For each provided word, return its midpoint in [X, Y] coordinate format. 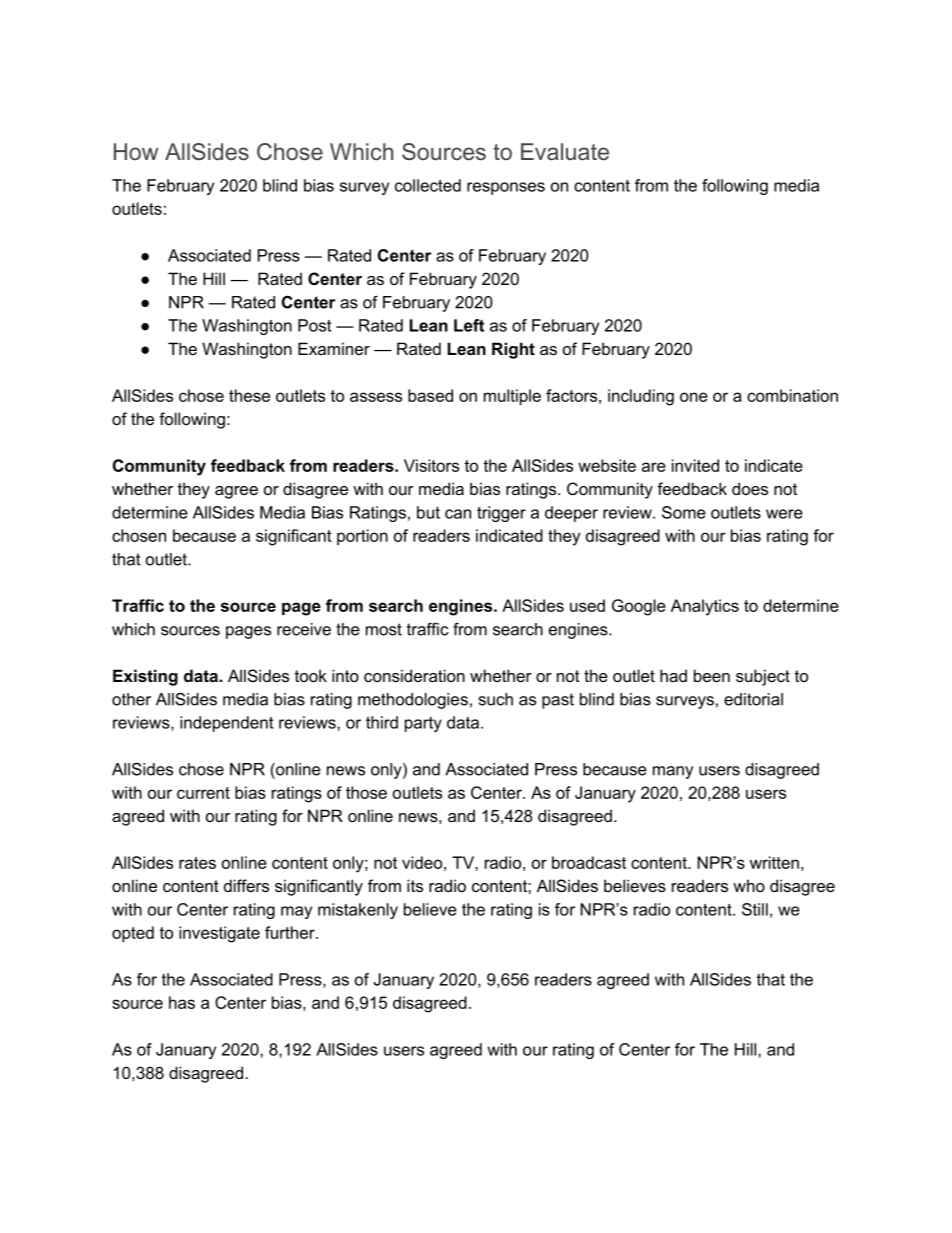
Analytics [705, 607]
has [182, 1002]
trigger [501, 514]
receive [304, 629]
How [136, 151]
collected [428, 185]
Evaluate [565, 152]
